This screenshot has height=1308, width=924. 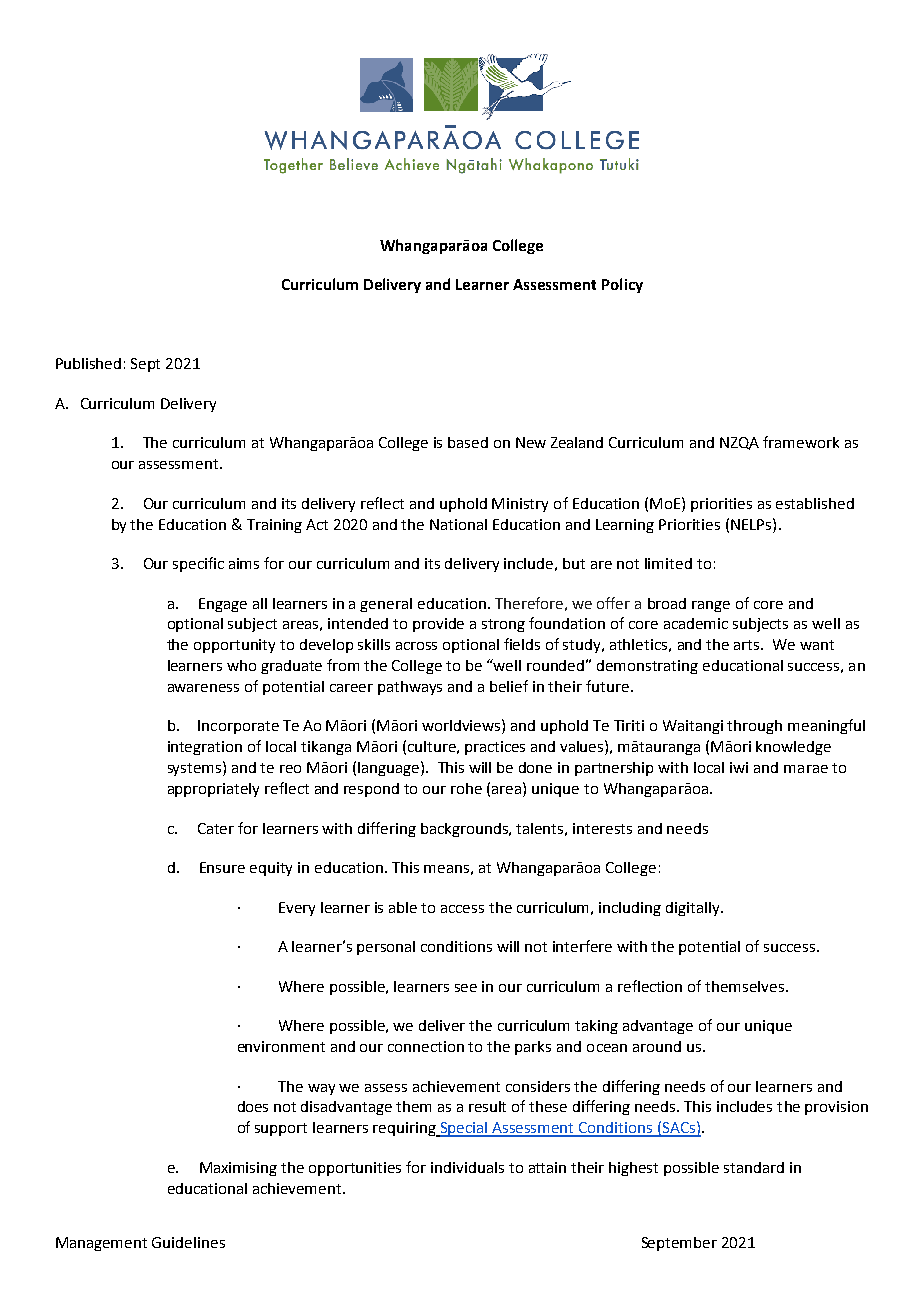 What do you see at coordinates (205, 748) in the screenshot?
I see `integration` at bounding box center [205, 748].
